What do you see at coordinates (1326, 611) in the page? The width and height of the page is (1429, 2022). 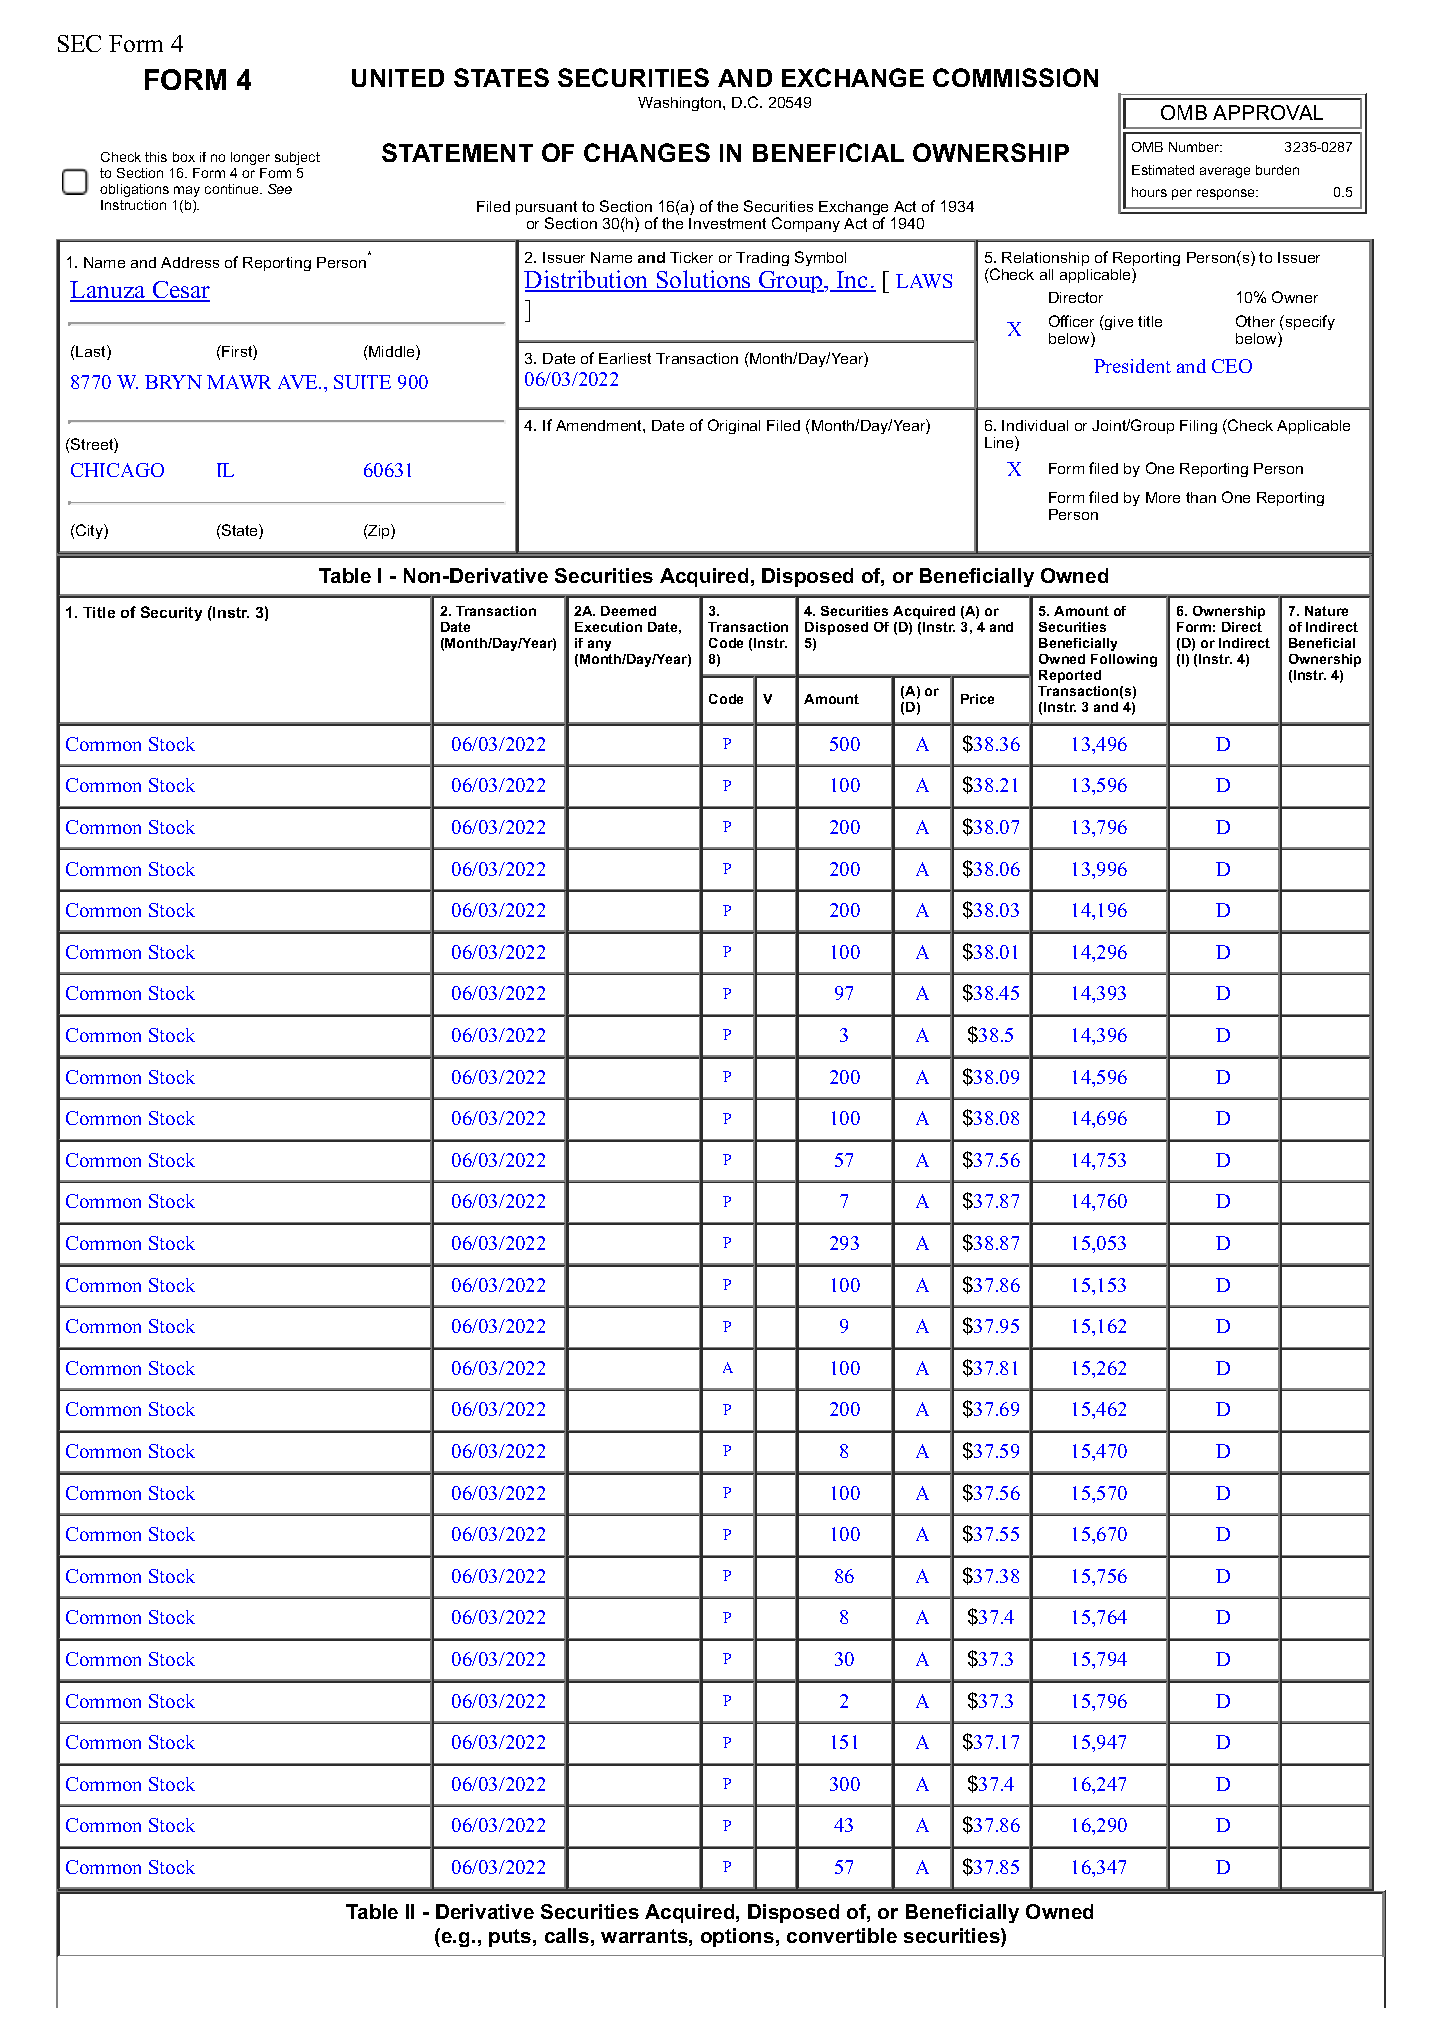 I see `Nature` at bounding box center [1326, 611].
